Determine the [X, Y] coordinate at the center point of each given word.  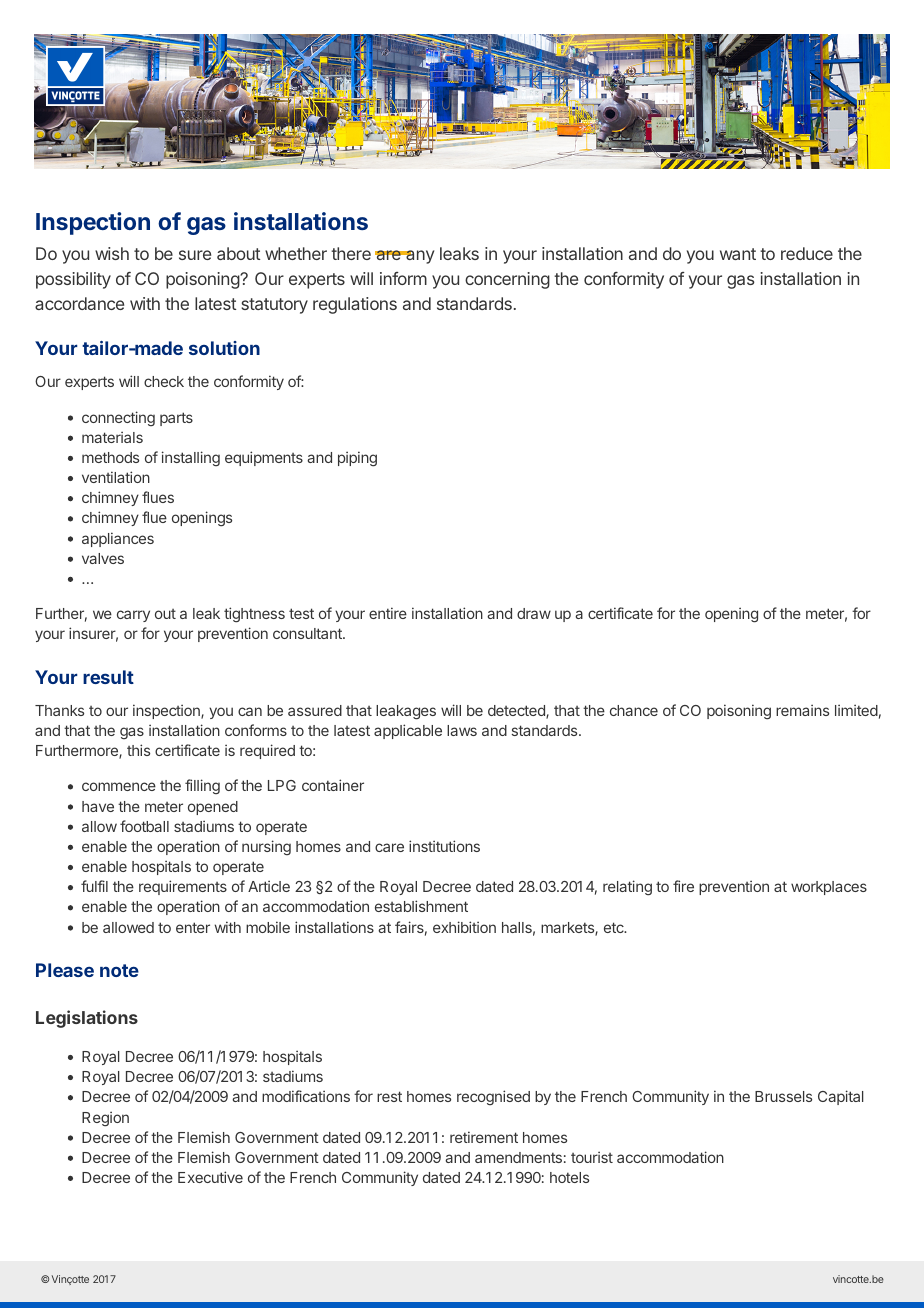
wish [112, 253]
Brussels [783, 1096]
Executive [210, 1177]
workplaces [829, 888]
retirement [484, 1137]
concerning [507, 280]
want [738, 254]
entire [388, 613]
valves [103, 558]
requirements [183, 887]
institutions [444, 846]
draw [534, 613]
